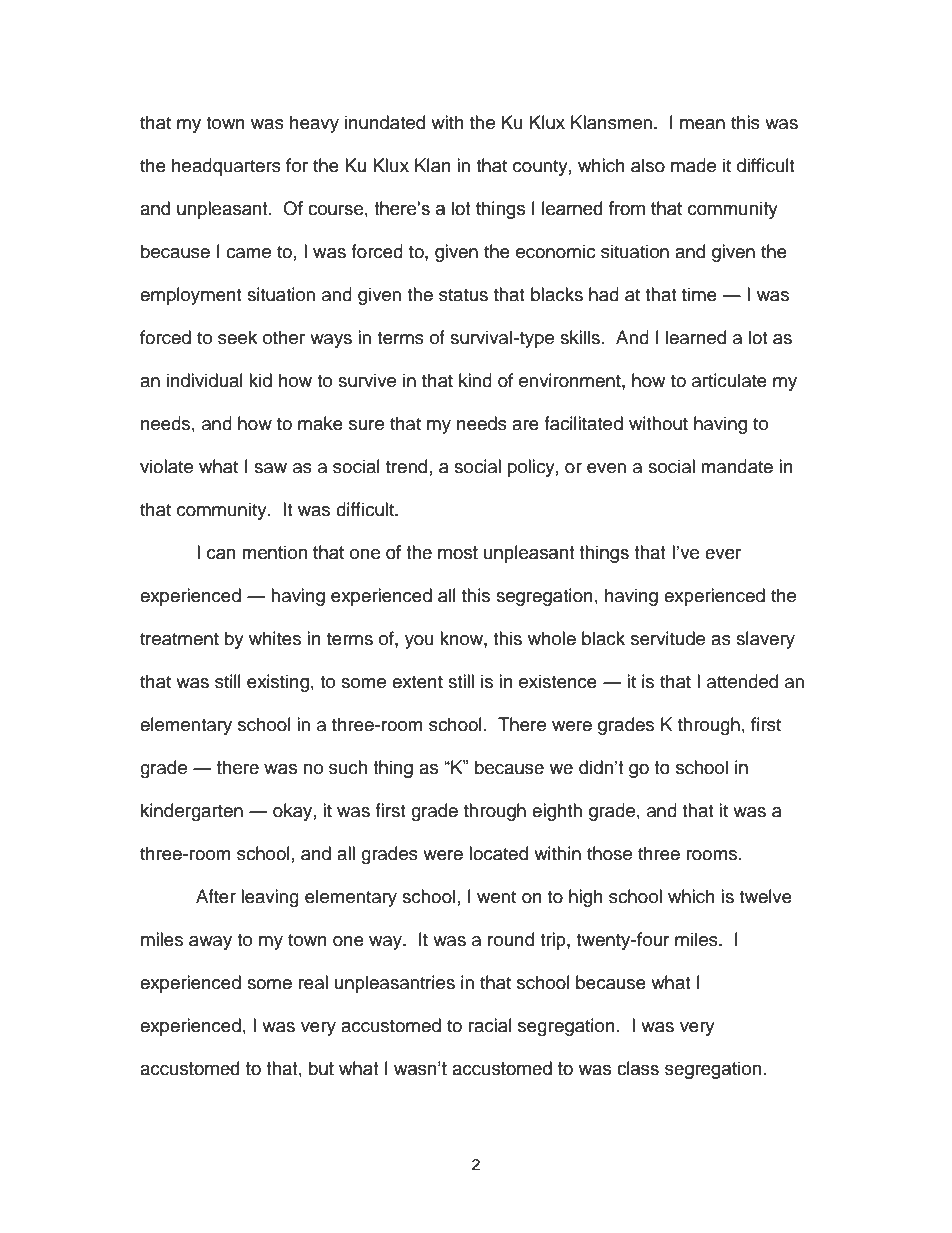 The image size is (952, 1233). What do you see at coordinates (458, 553) in the screenshot?
I see `most` at bounding box center [458, 553].
